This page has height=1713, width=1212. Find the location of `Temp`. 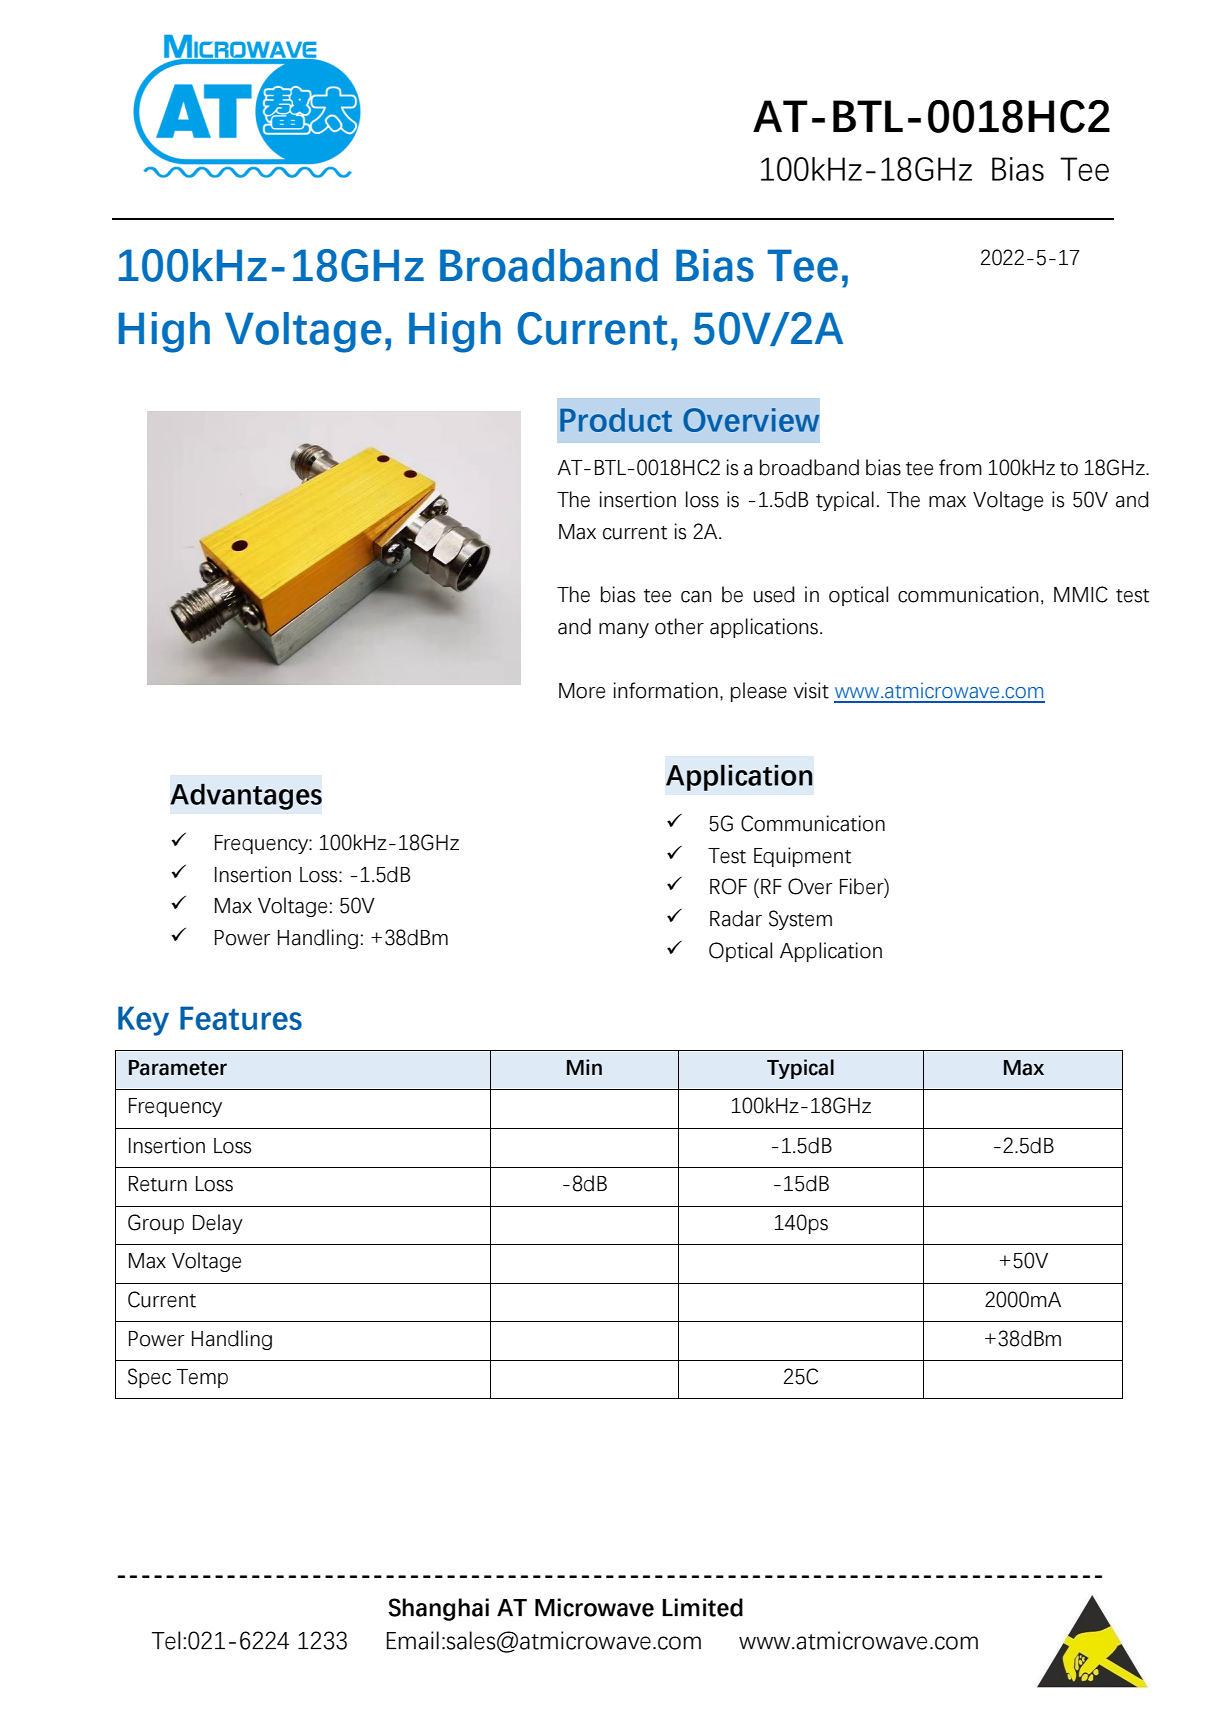

Temp is located at coordinates (202, 1378).
